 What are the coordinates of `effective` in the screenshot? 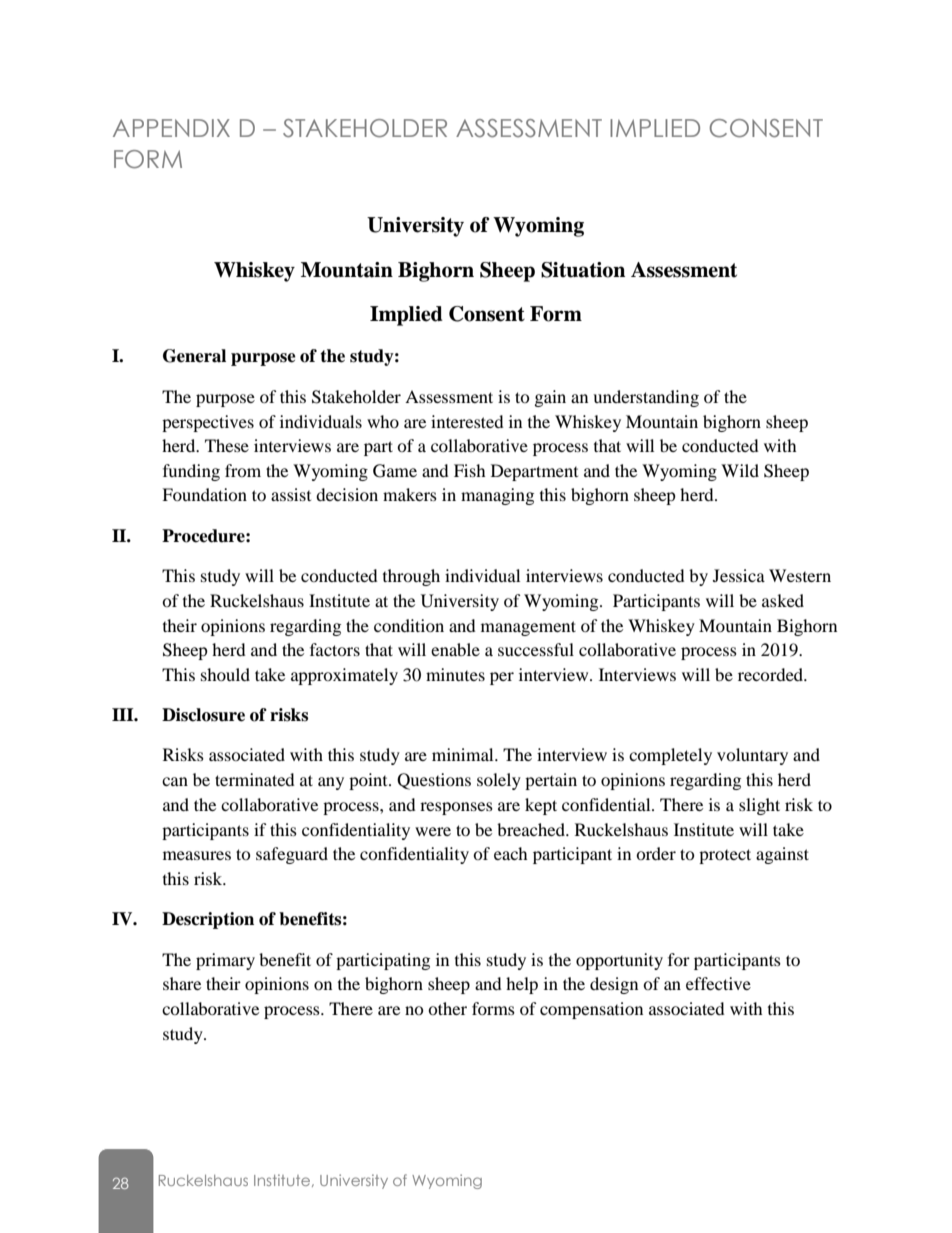 It's located at (718, 983).
